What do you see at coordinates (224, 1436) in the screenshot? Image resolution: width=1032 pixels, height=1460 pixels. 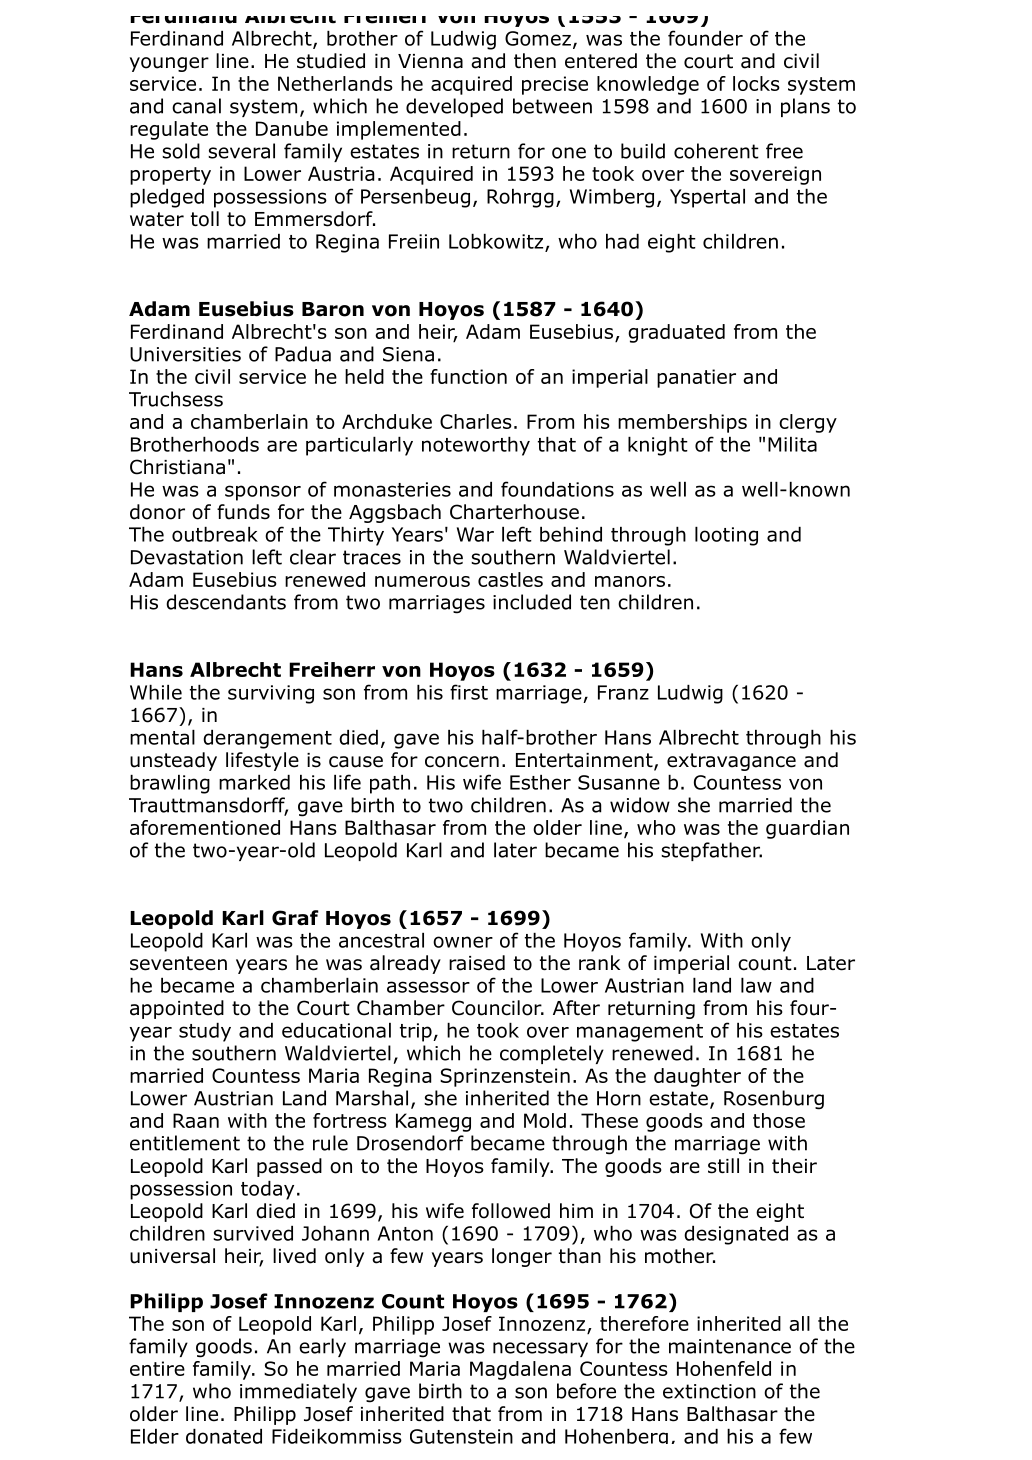 I see `donated` at bounding box center [224, 1436].
